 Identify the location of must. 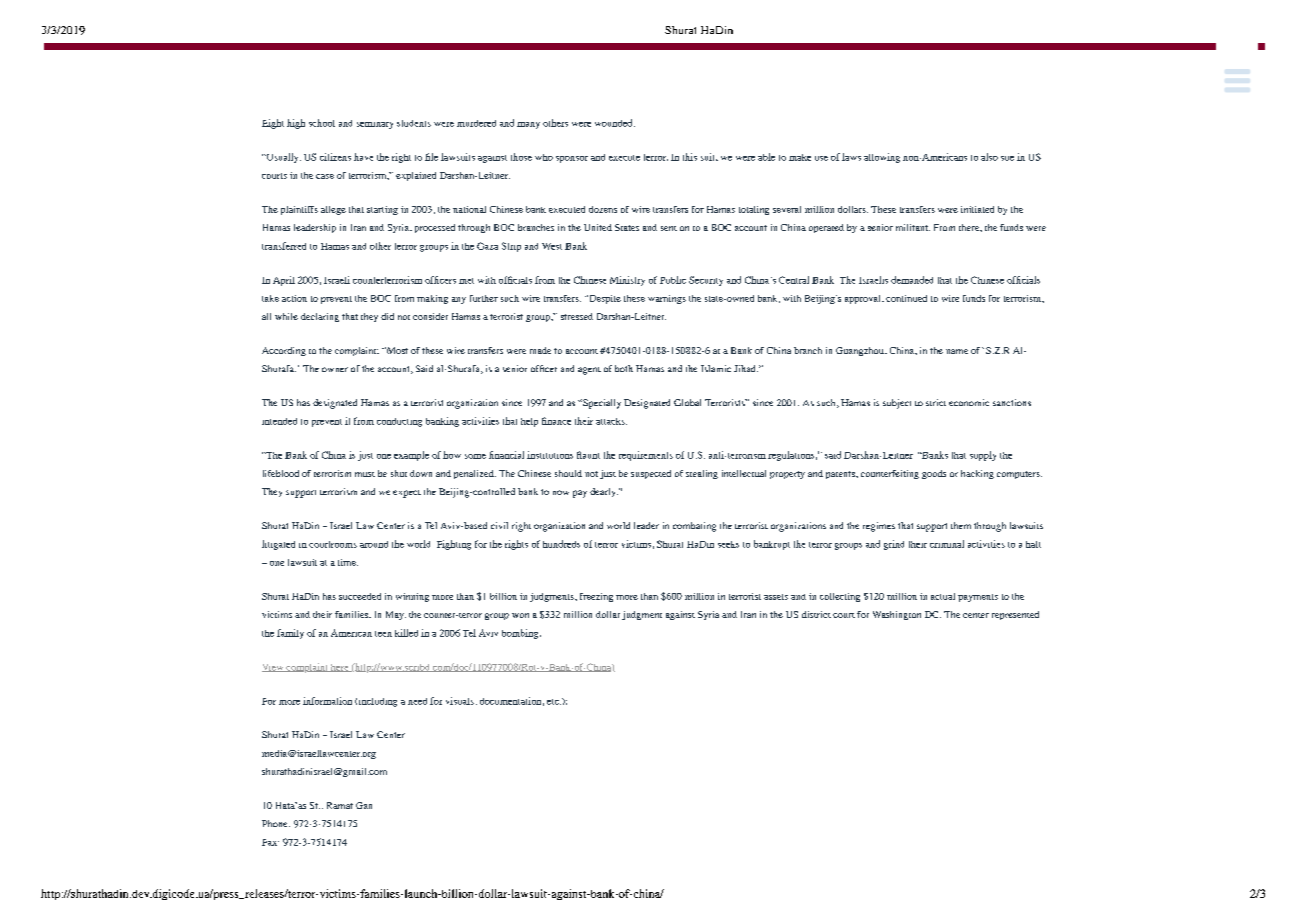
(365, 474).
